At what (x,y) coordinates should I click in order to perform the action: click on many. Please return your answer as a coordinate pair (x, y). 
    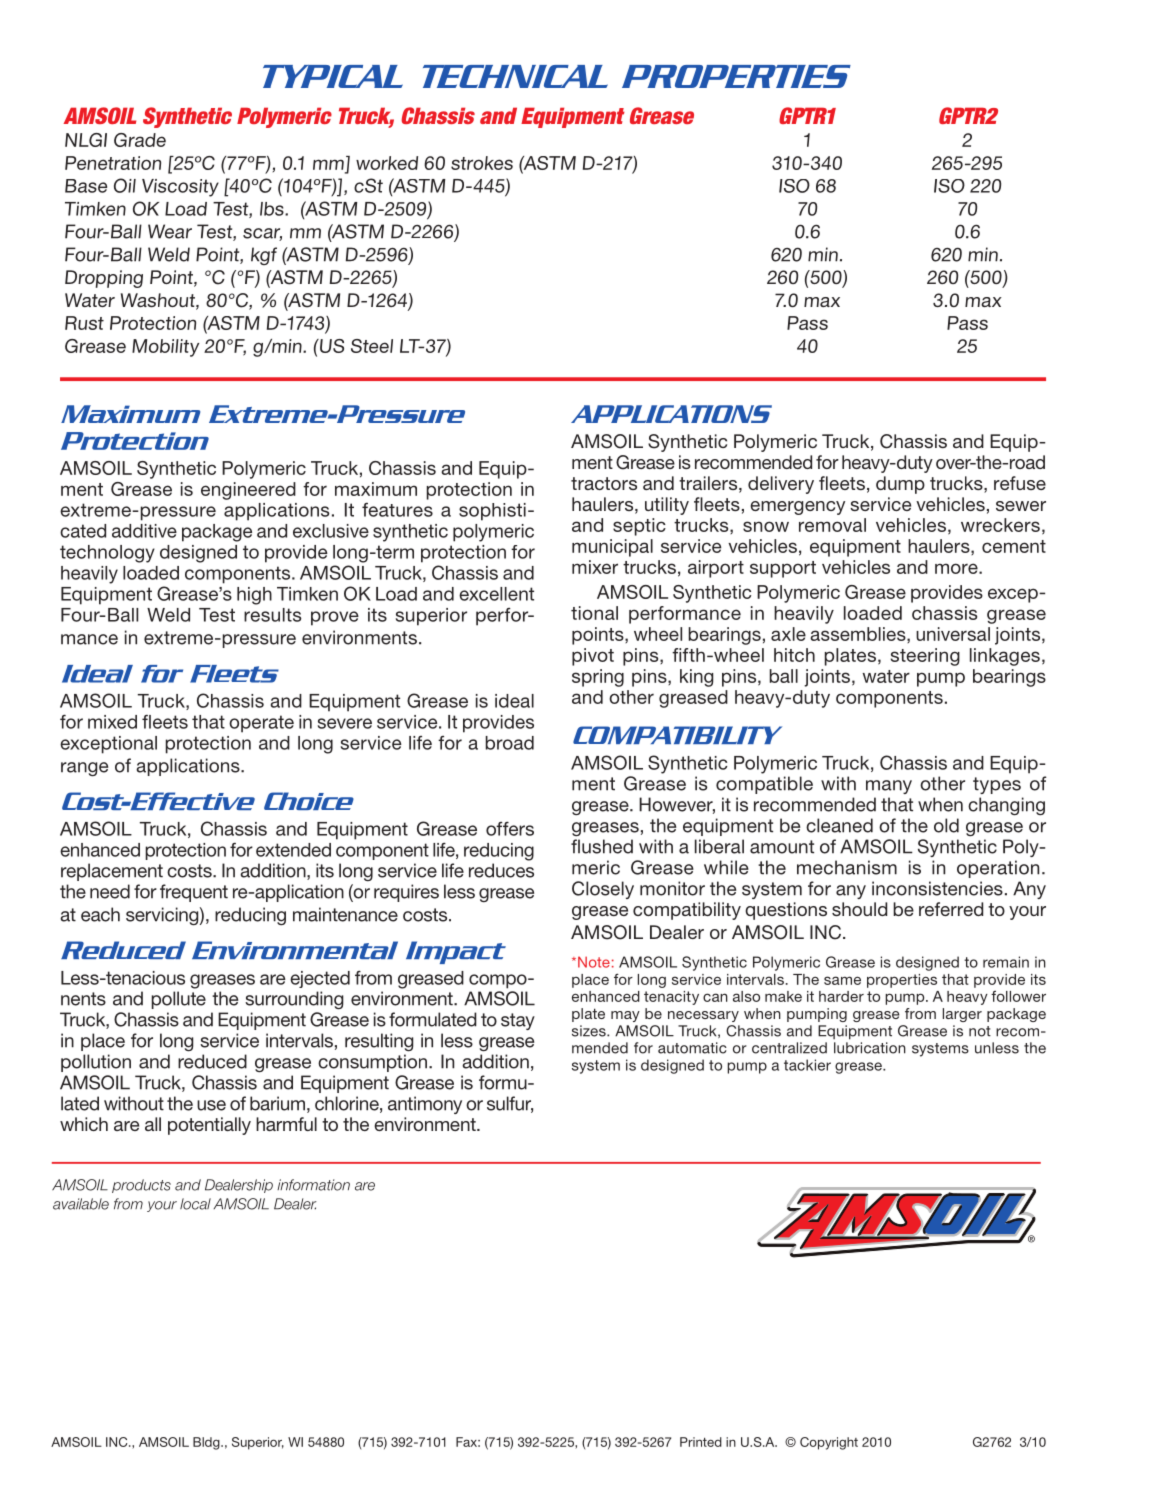
    Looking at the image, I should click on (889, 787).
